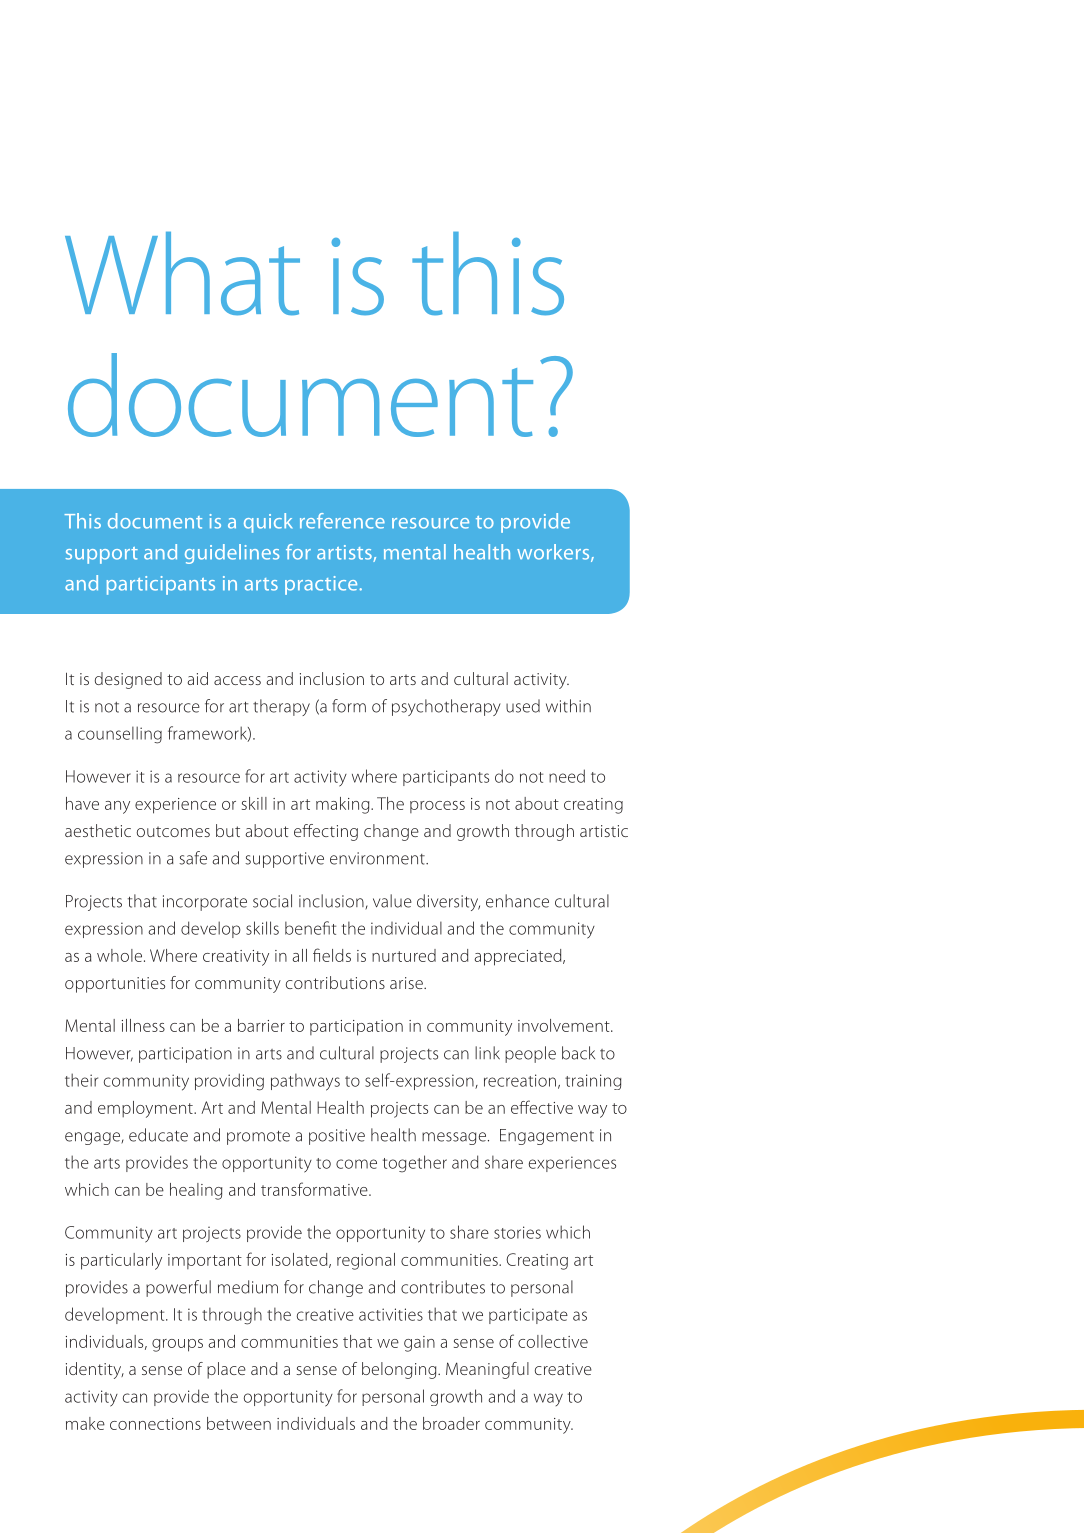 This screenshot has width=1084, height=1533. Describe the element at coordinates (232, 554) in the screenshot. I see `guidelines` at that location.
